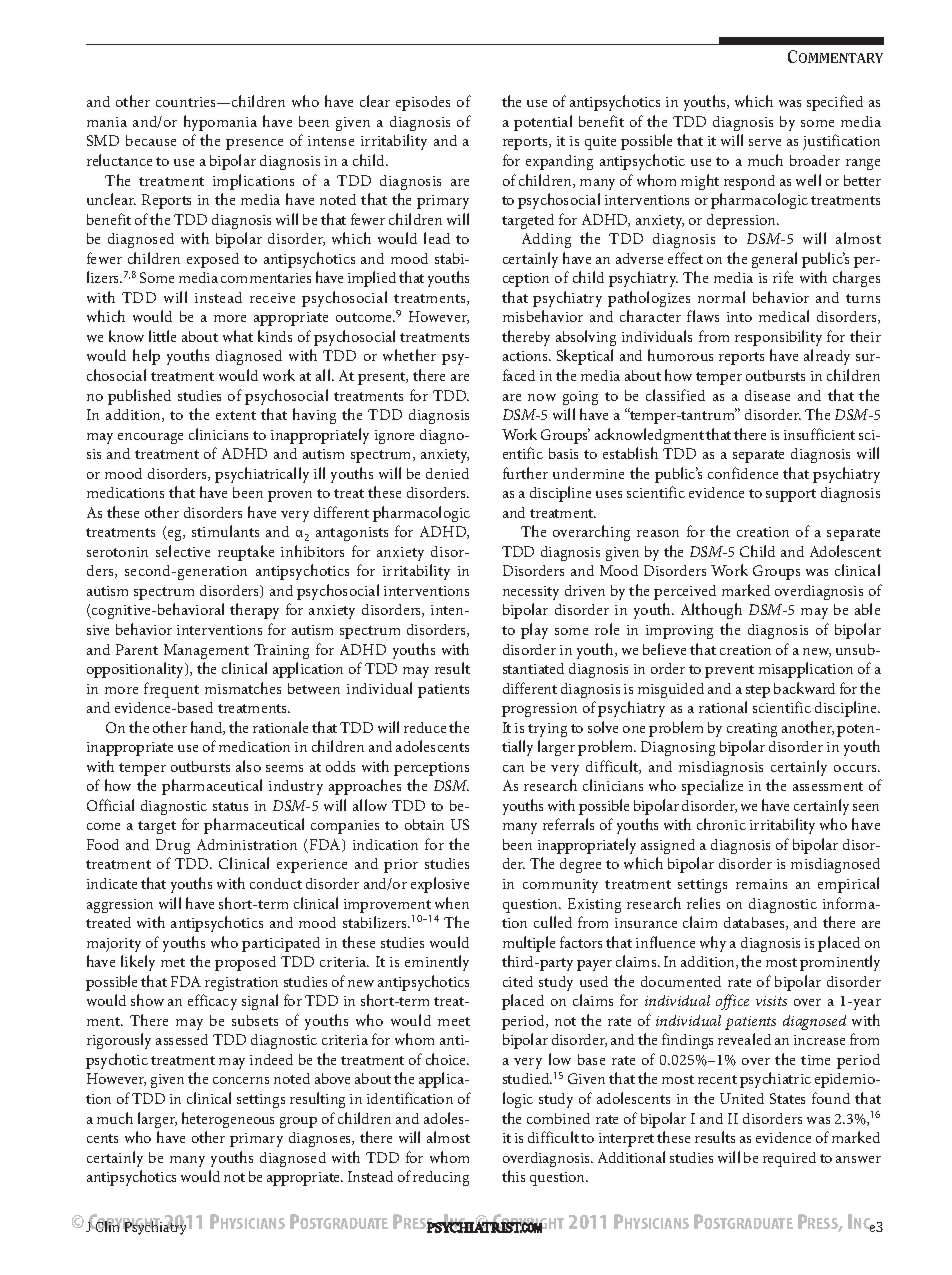  I want to click on serve, so click(765, 142).
